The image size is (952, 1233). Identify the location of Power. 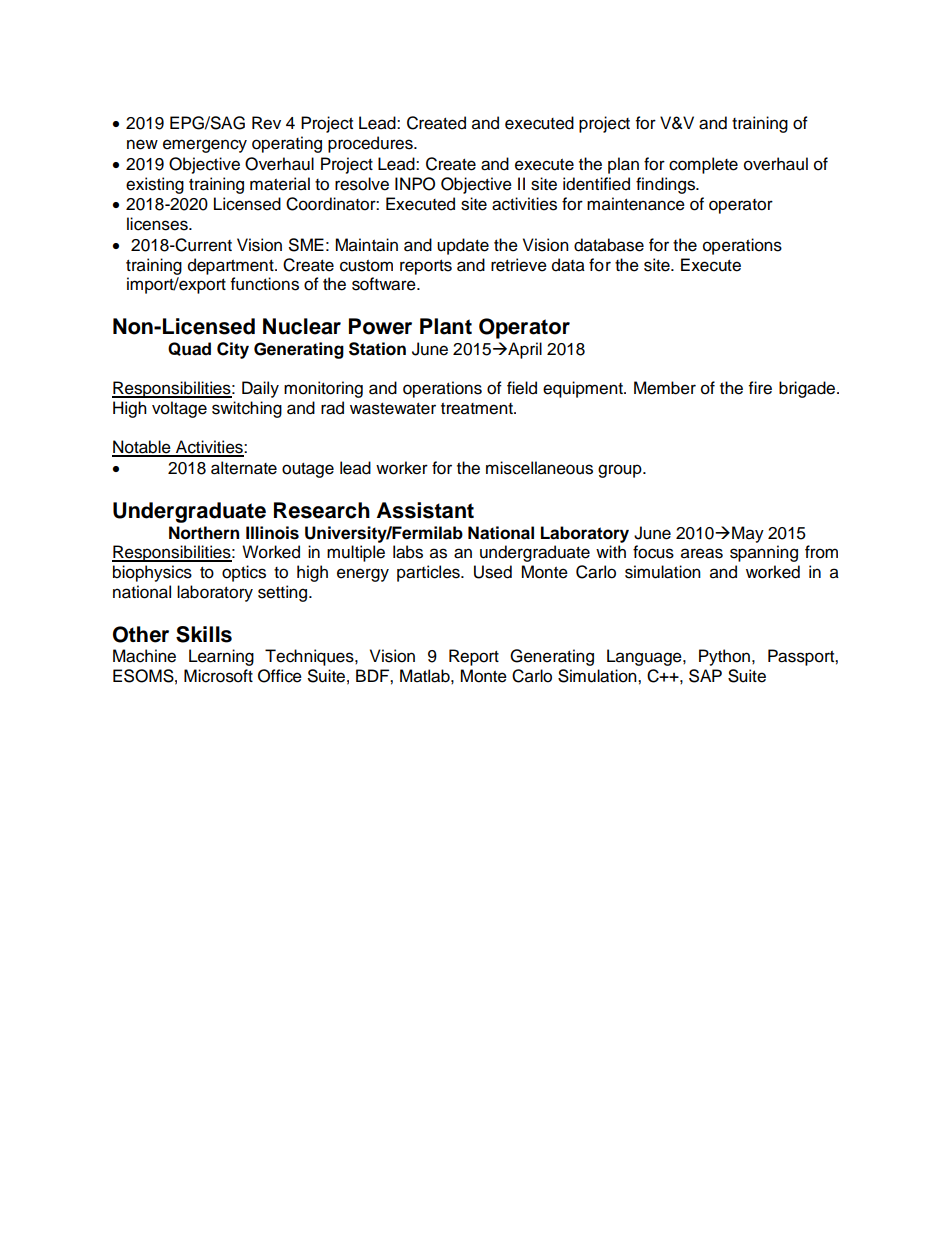
(380, 326).
